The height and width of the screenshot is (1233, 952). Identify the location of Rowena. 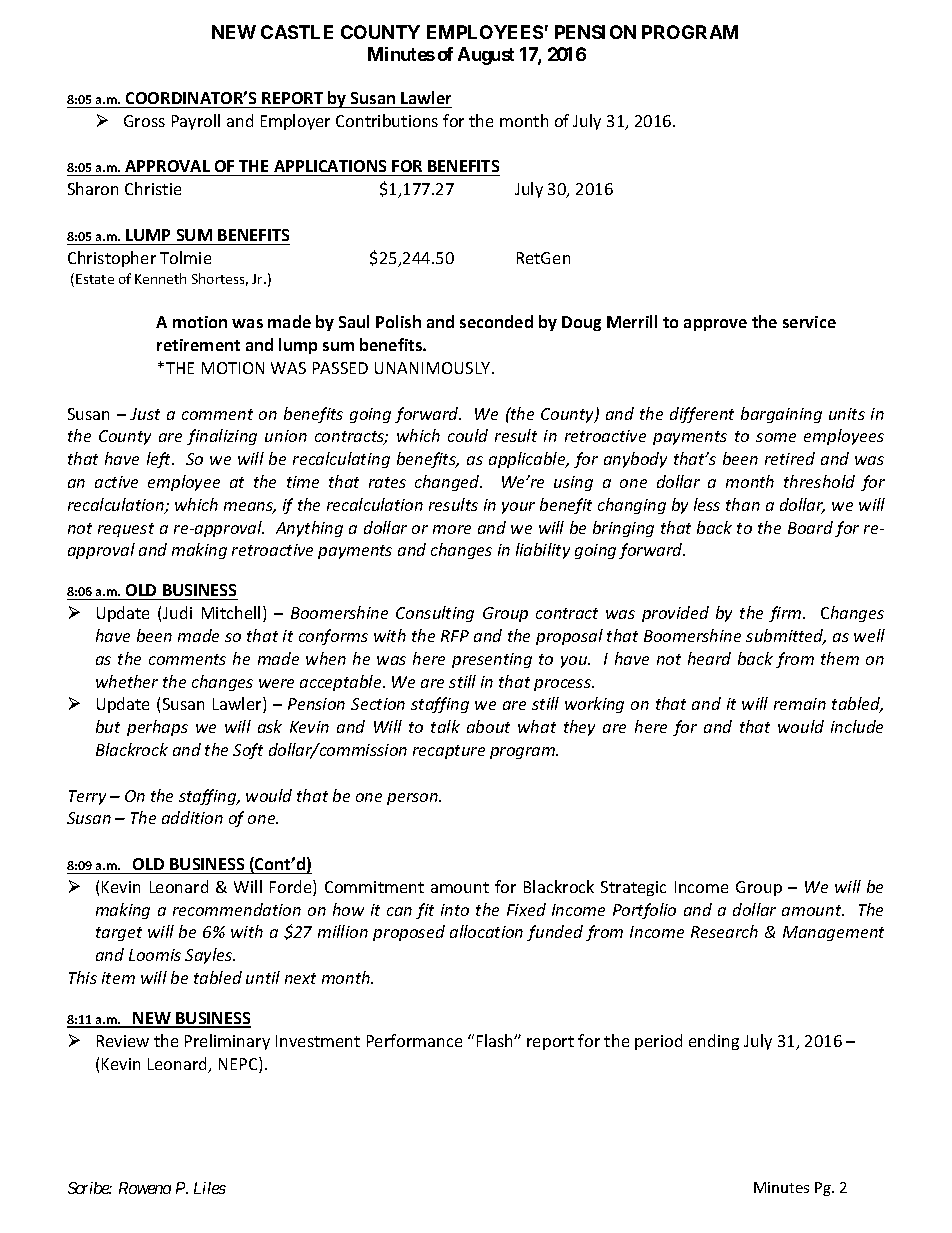
(145, 1188).
